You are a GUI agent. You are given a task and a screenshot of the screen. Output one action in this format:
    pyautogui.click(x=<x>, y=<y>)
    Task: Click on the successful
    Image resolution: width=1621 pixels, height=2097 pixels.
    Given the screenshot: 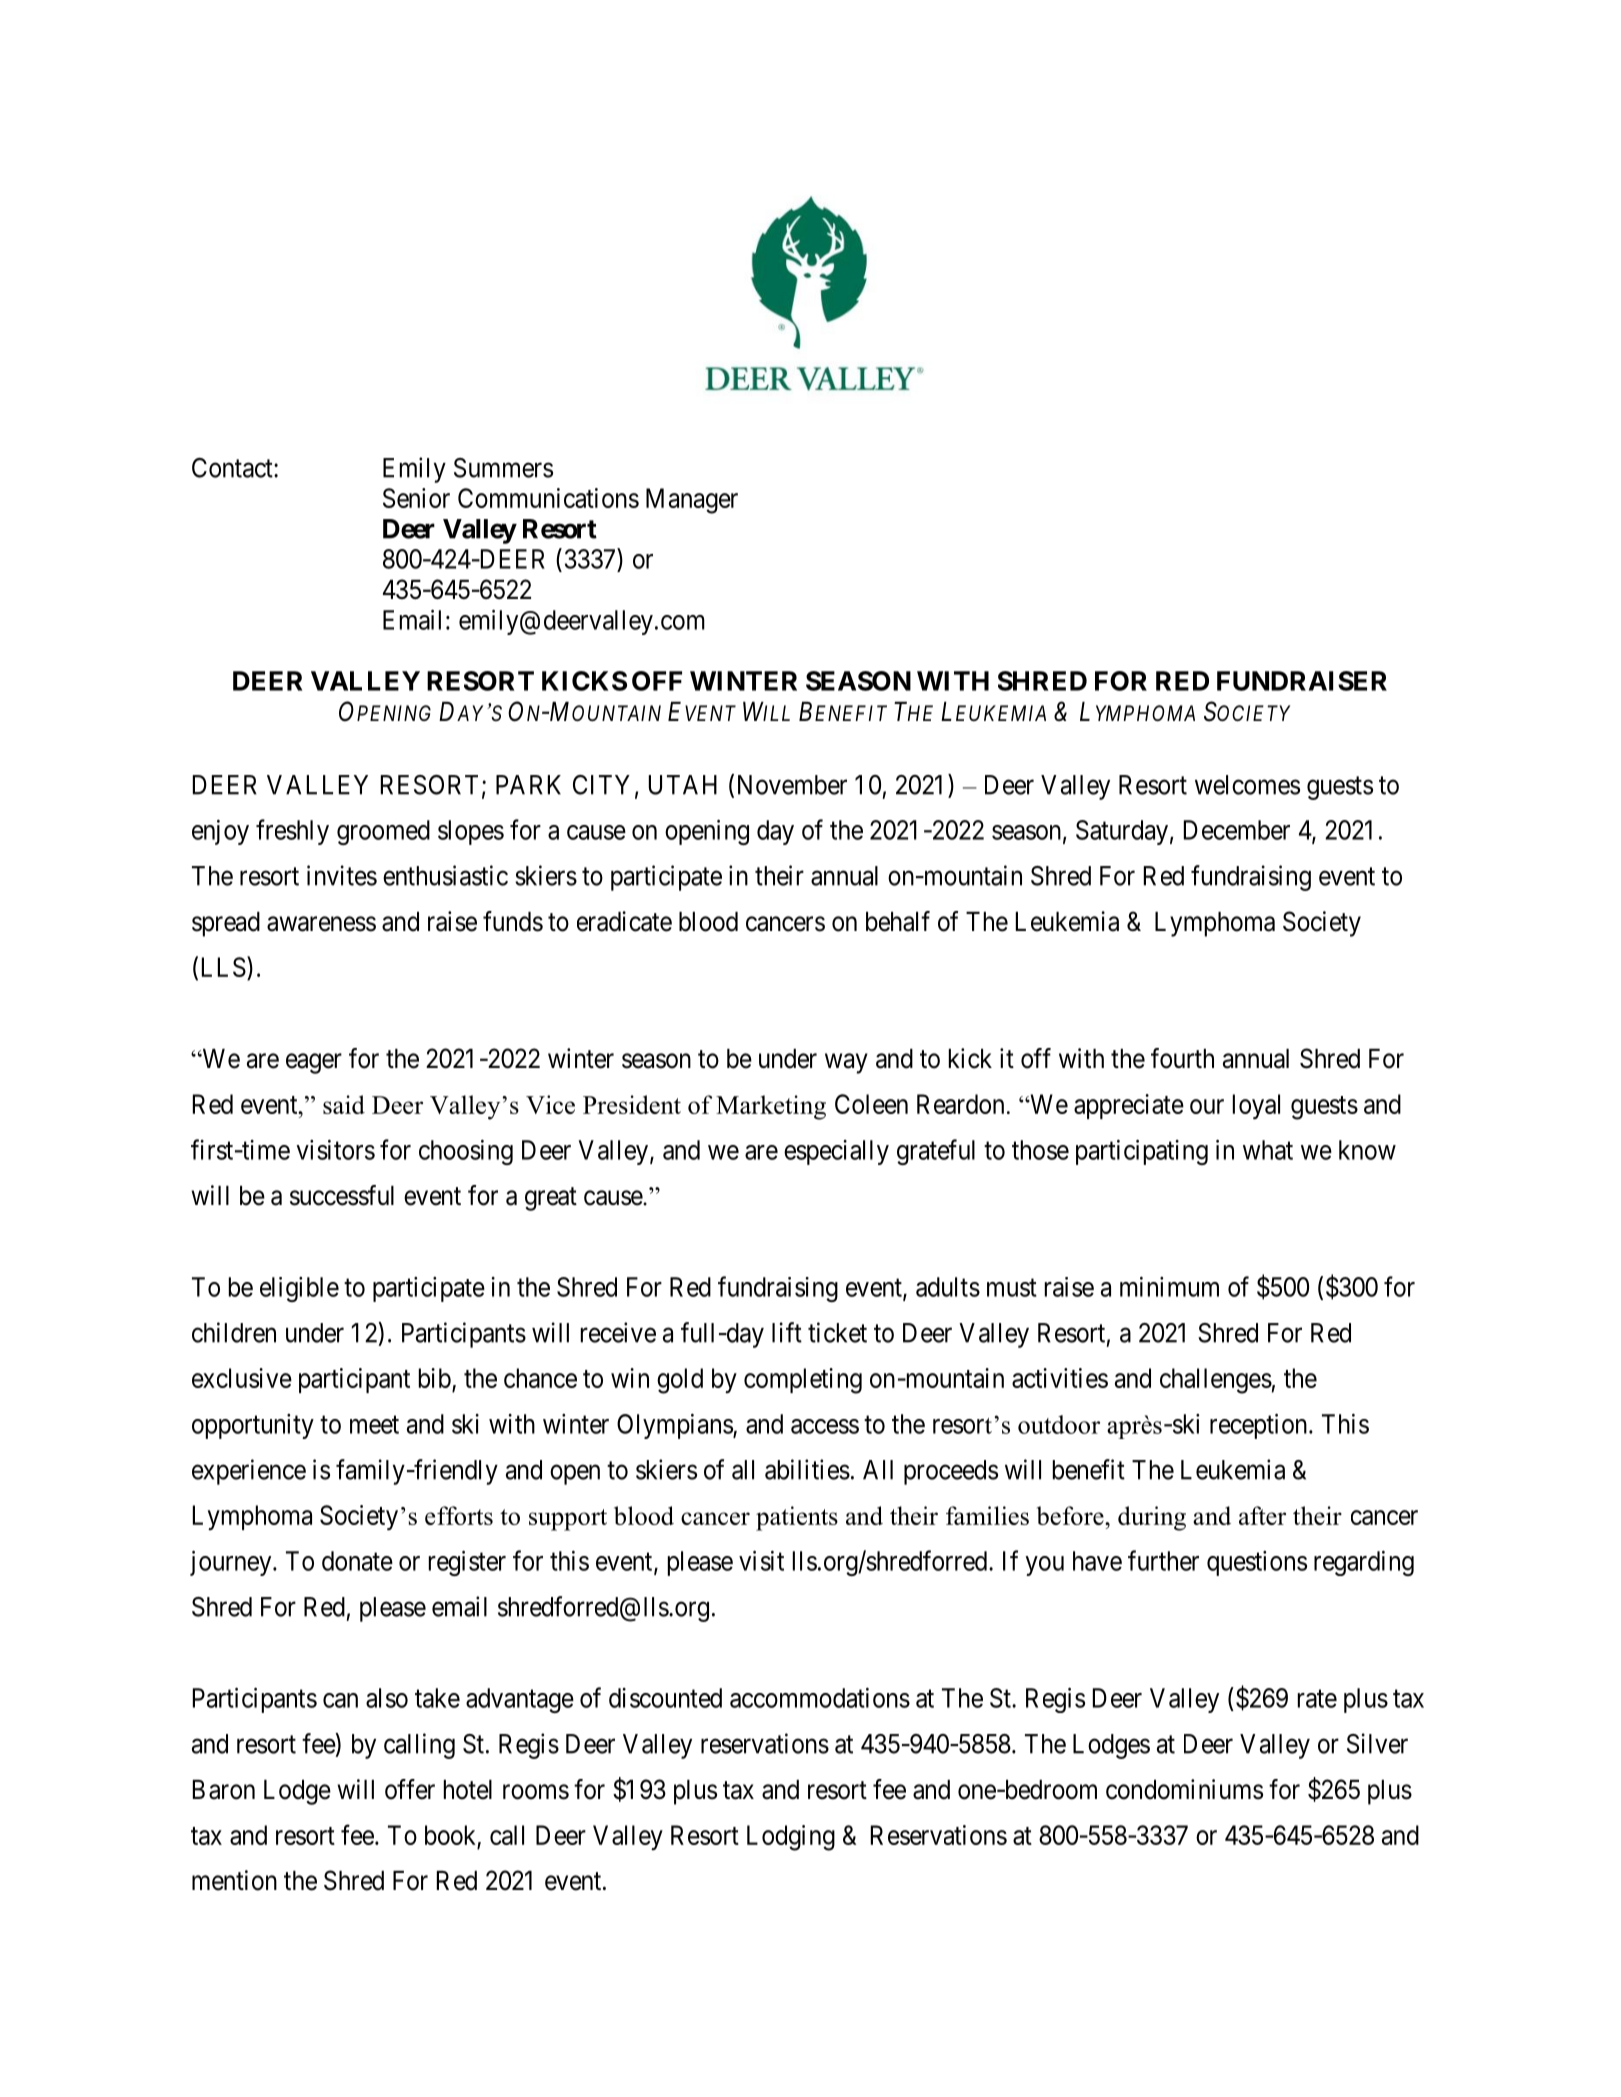 What is the action you would take?
    pyautogui.click(x=342, y=1195)
